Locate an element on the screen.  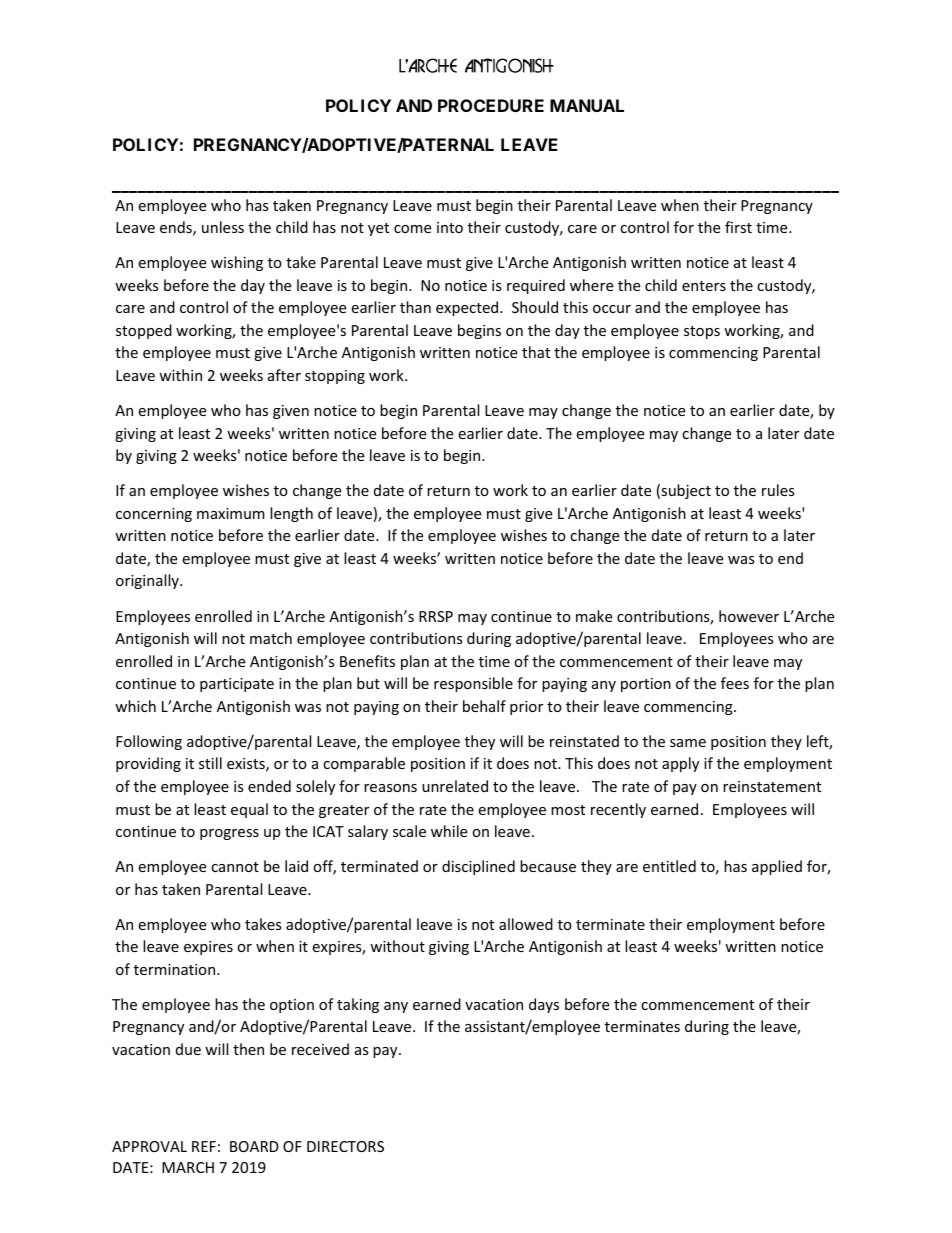
PROCEDURE is located at coordinates (491, 105).
